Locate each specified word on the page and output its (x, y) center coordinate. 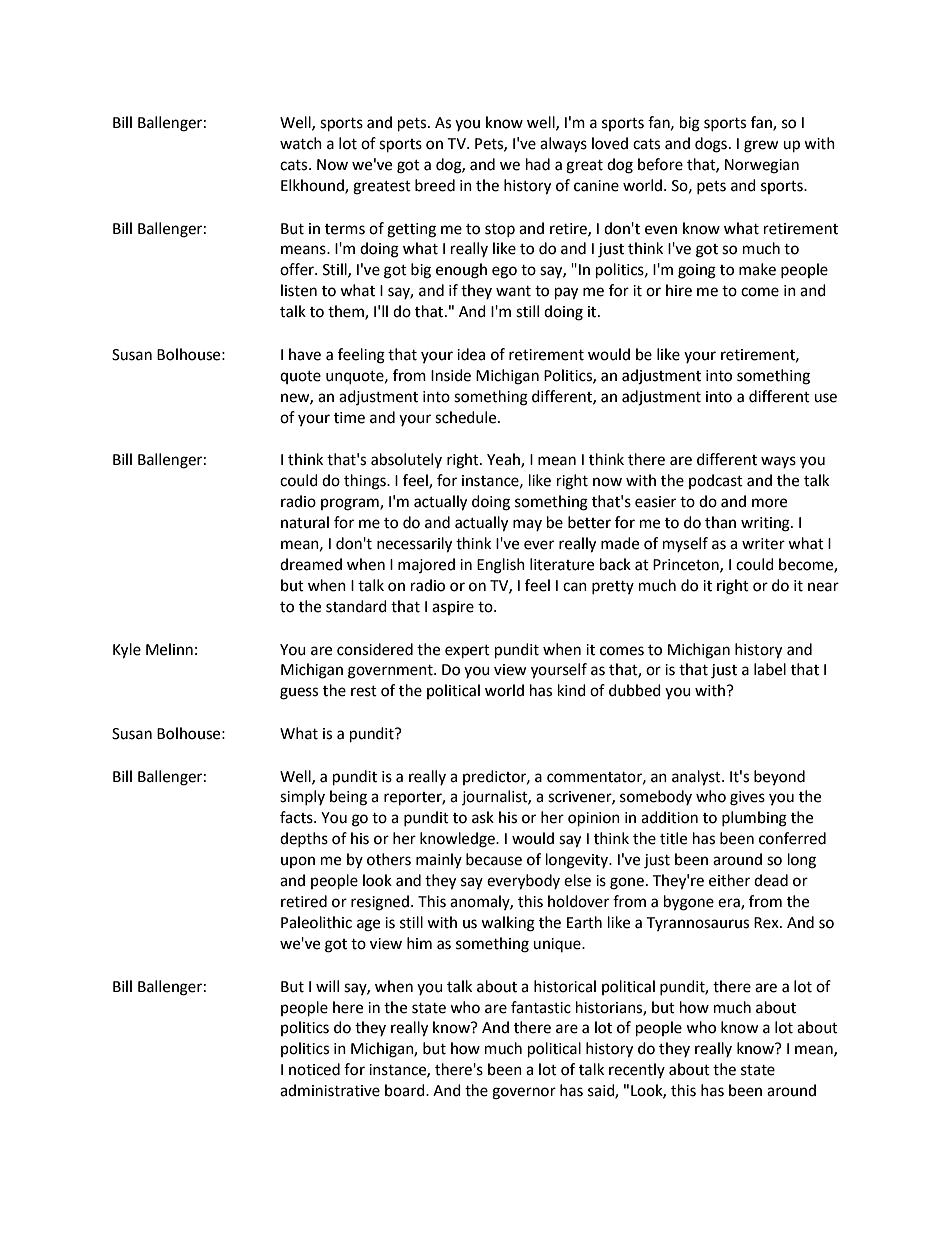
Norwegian (762, 166)
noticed (314, 1069)
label (770, 669)
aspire (453, 608)
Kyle (127, 651)
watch (301, 143)
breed (435, 185)
